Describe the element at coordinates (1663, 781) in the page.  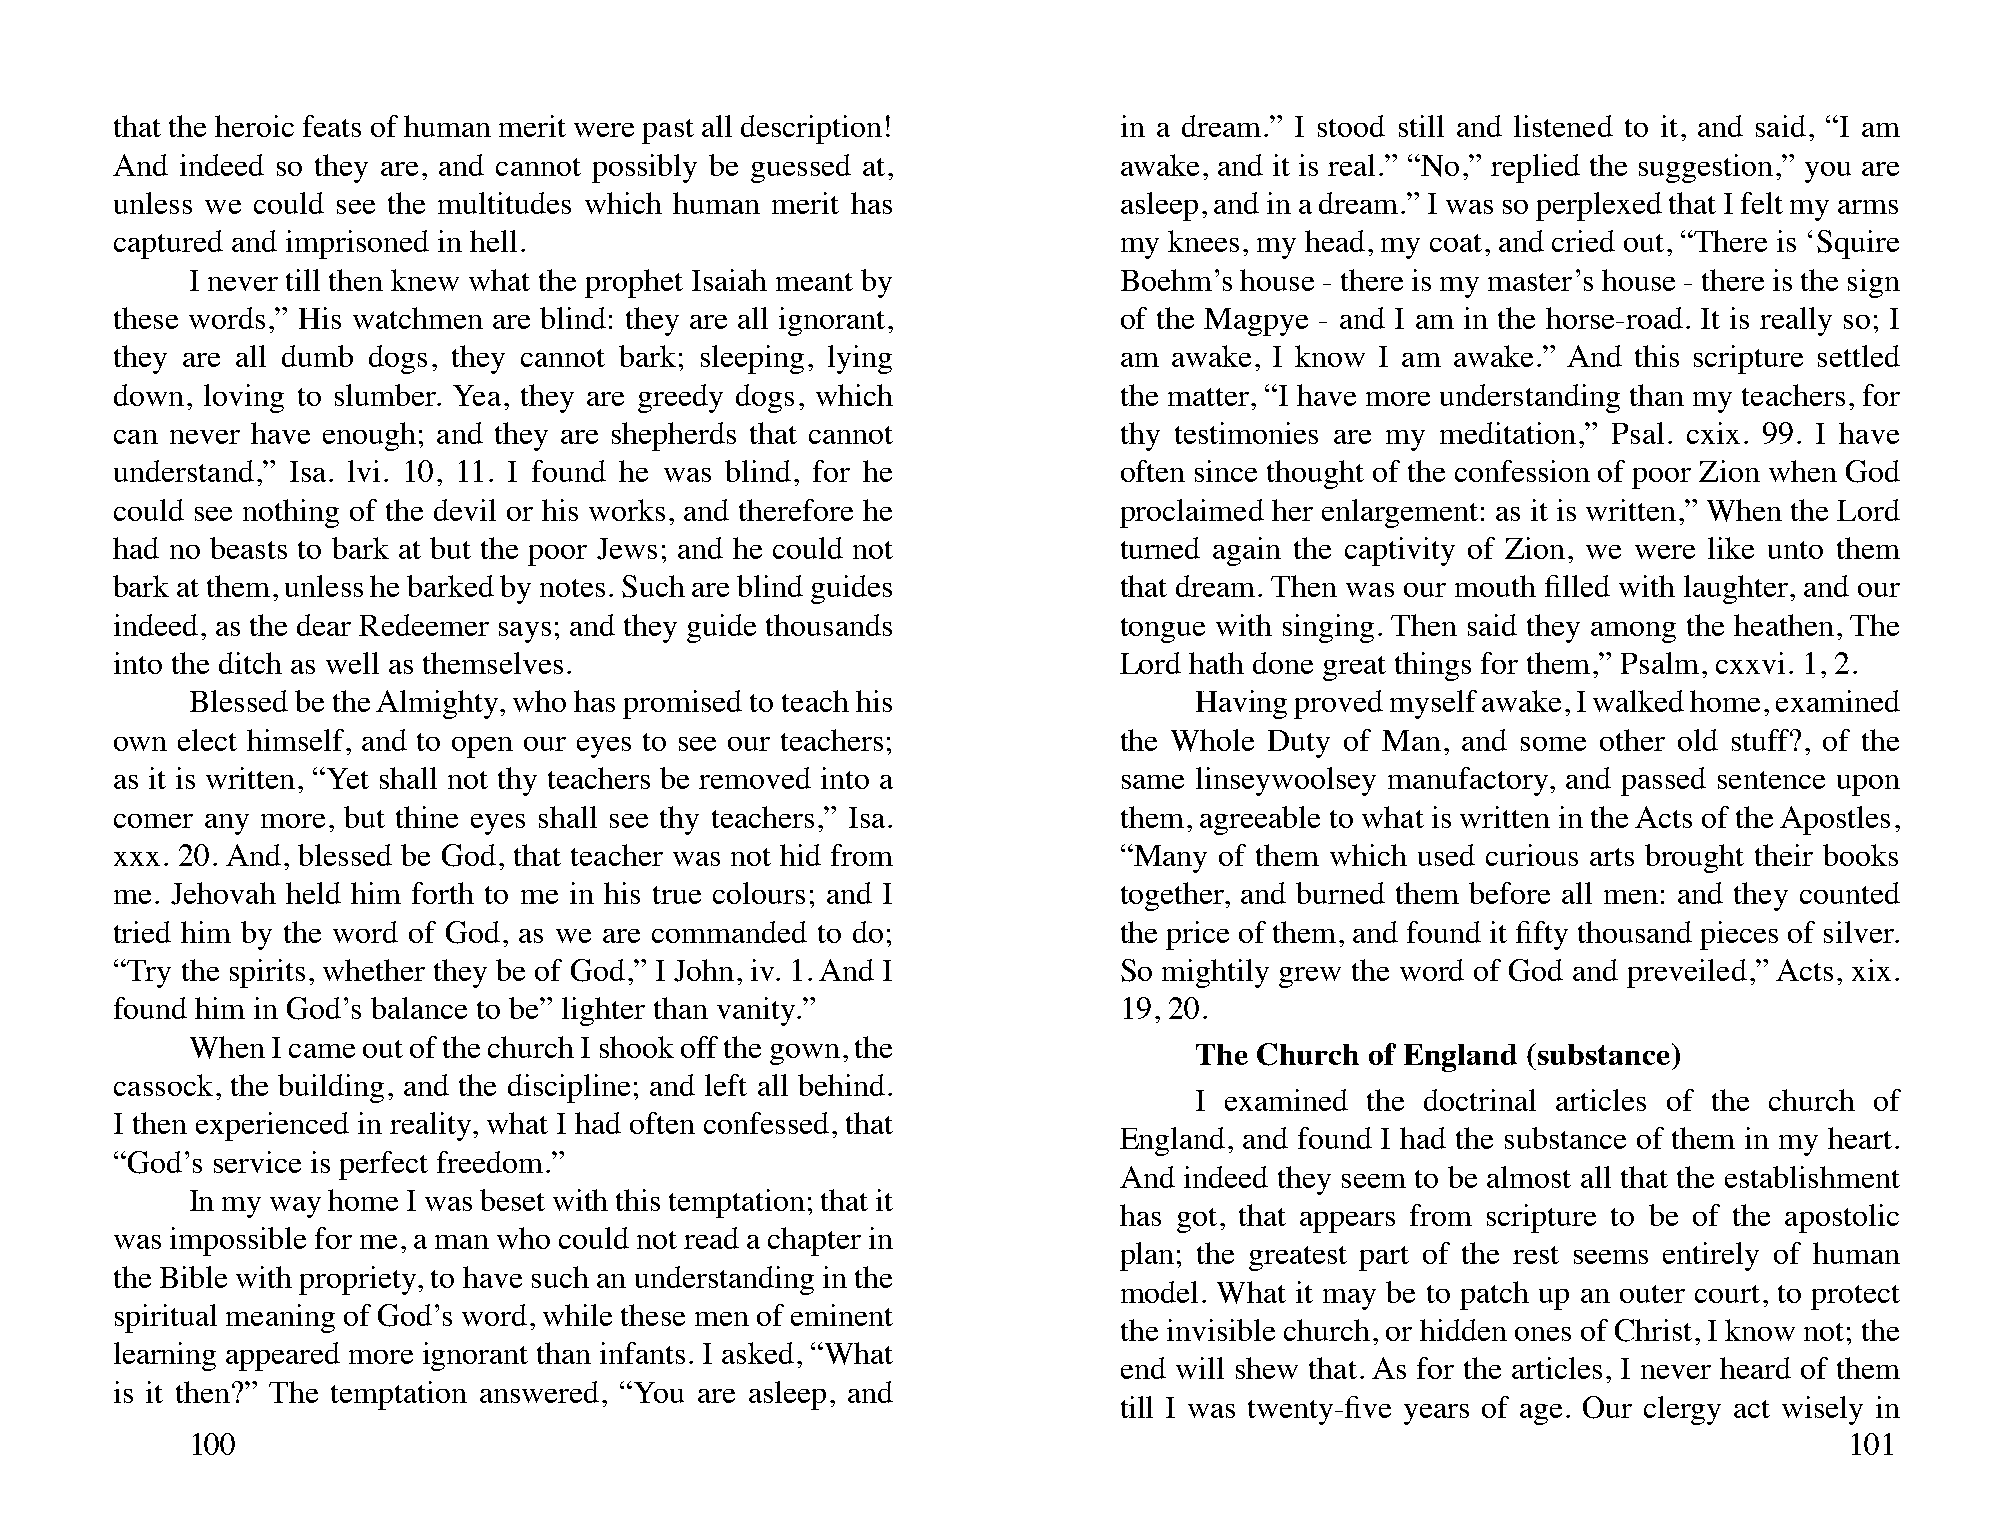
I see `passed` at that location.
